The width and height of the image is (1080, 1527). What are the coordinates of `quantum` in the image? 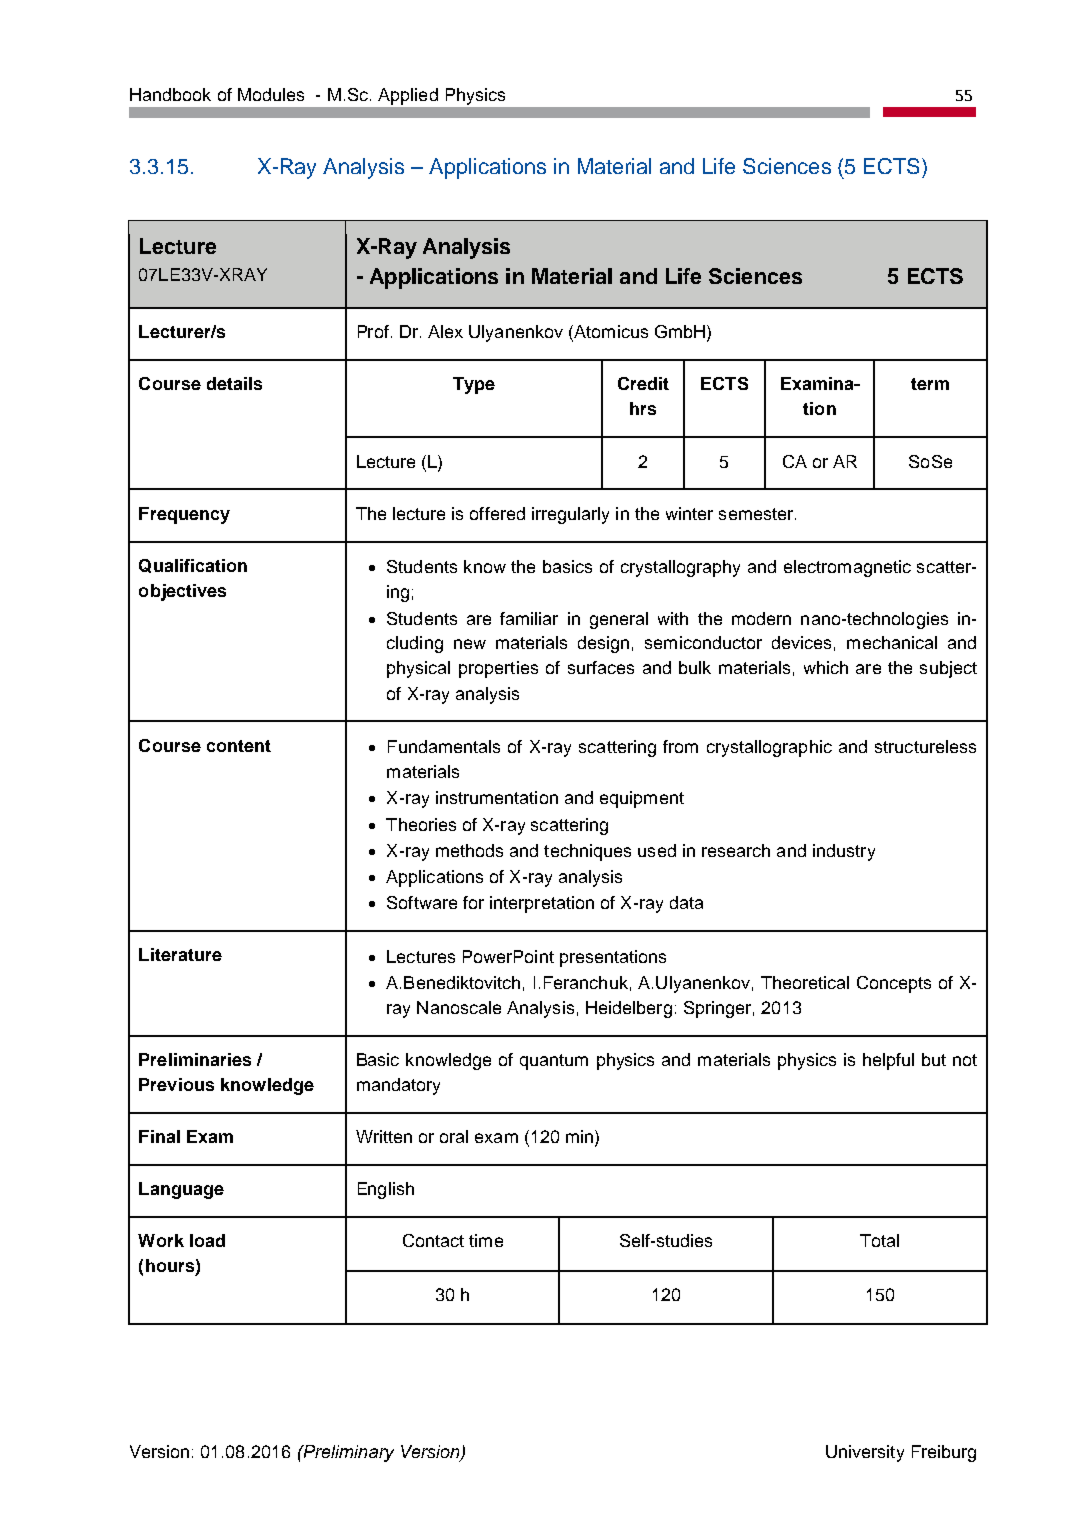 It's located at (554, 1062).
